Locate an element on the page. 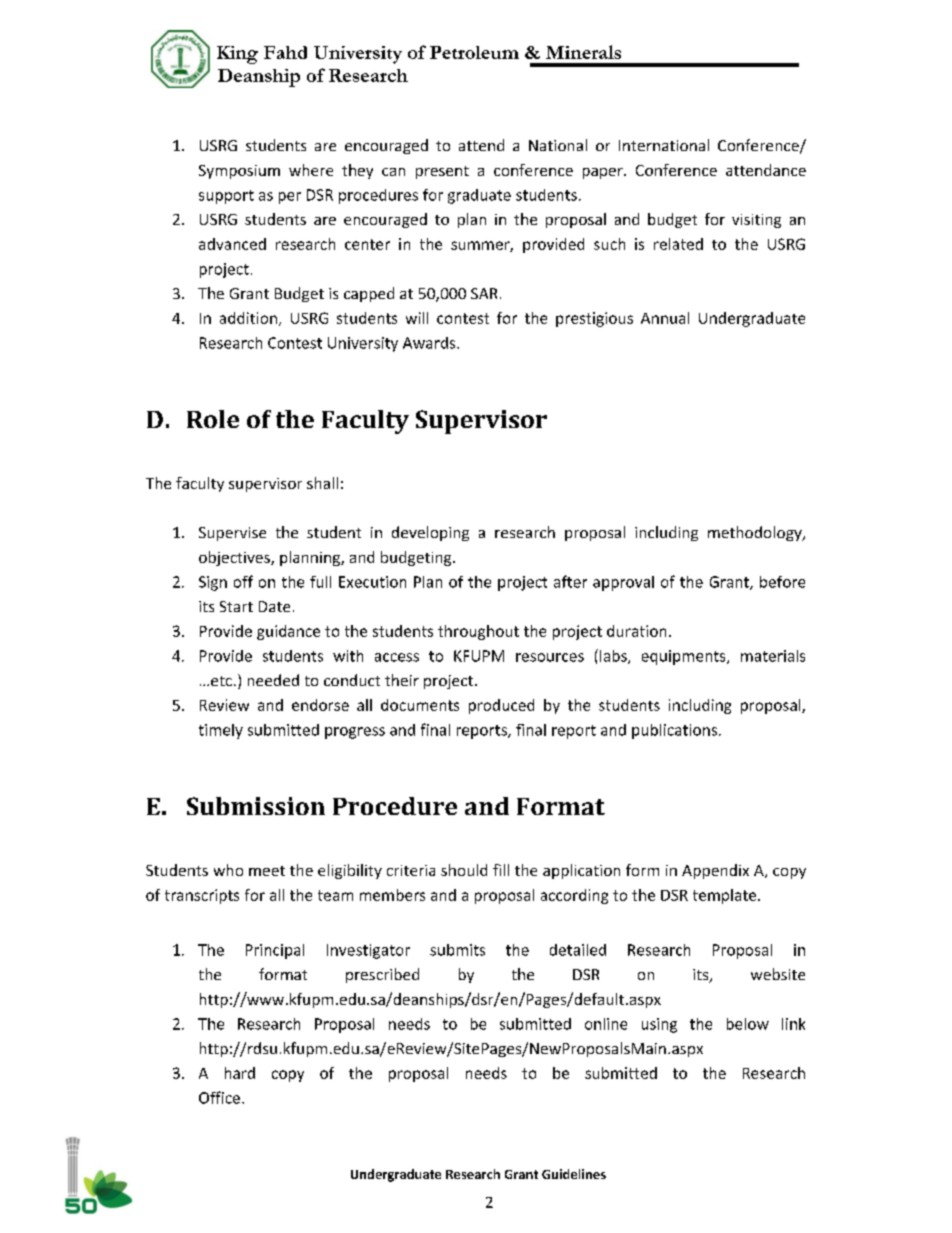  Appendix is located at coordinates (715, 871).
